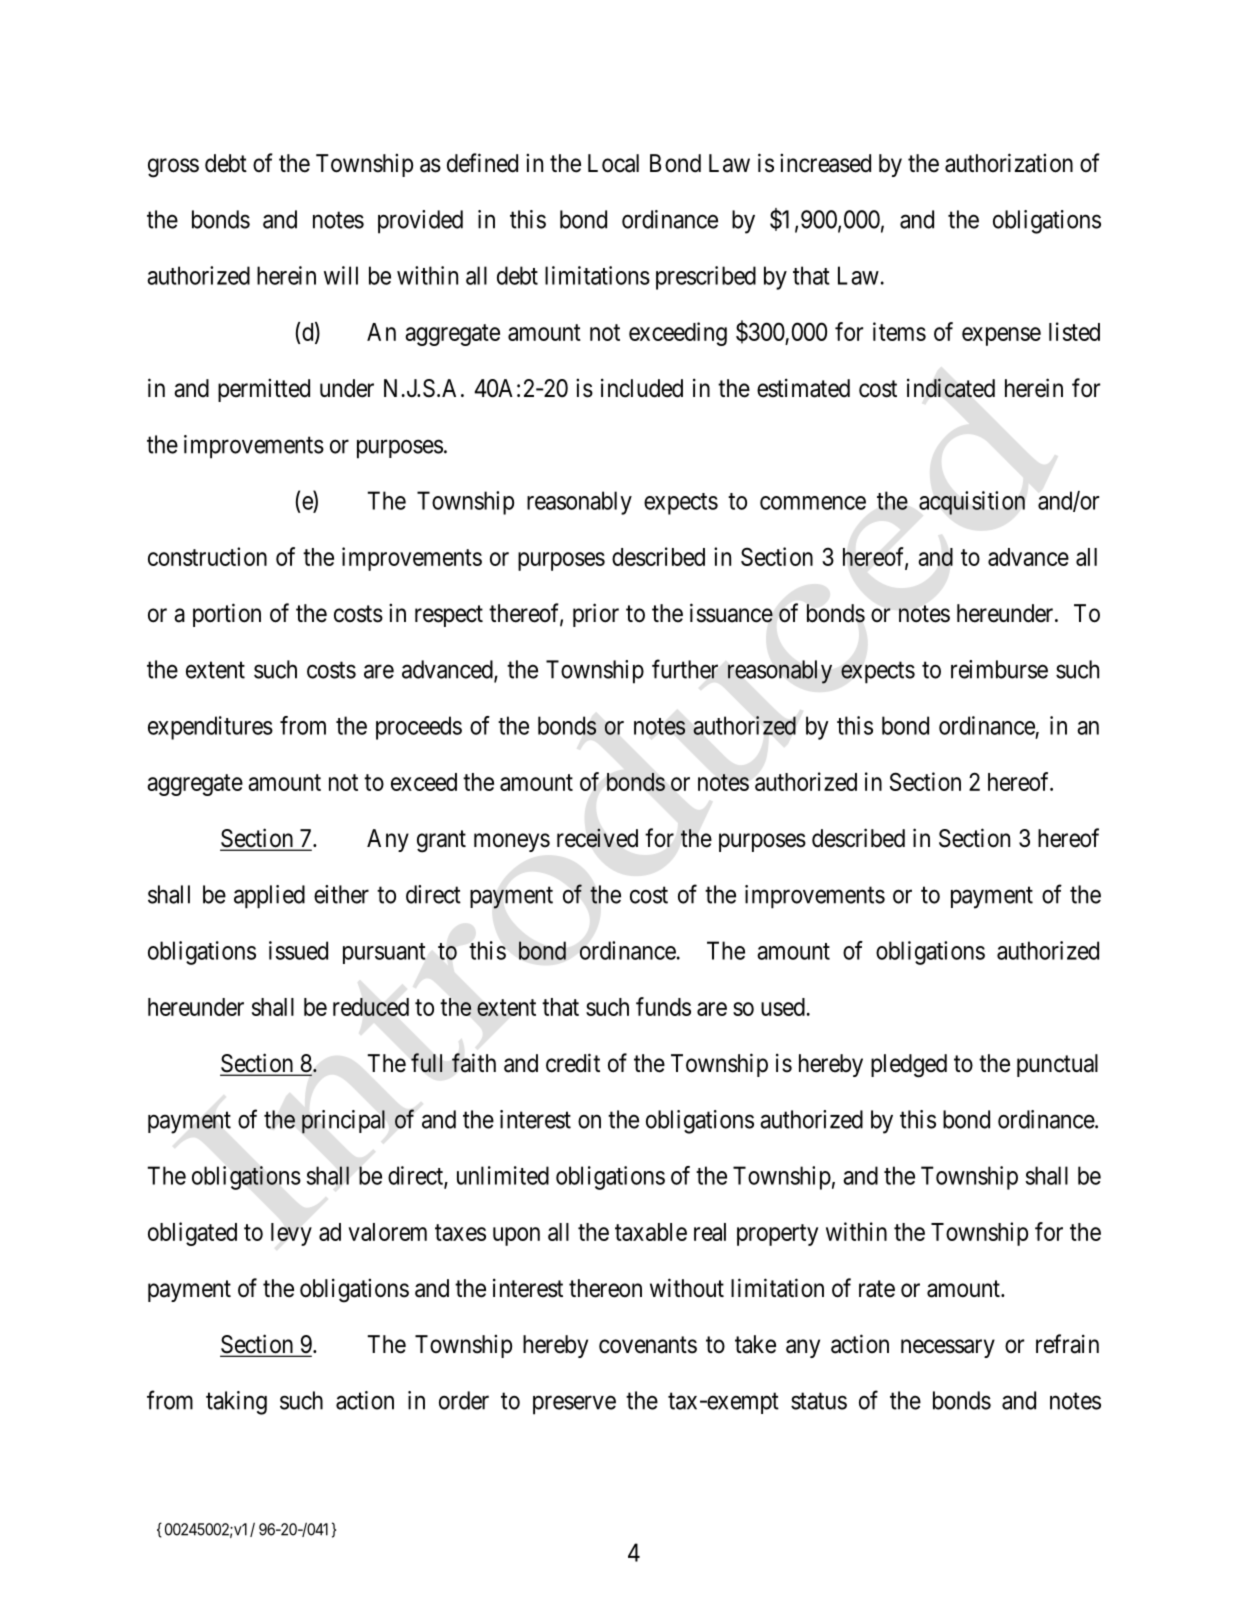 The width and height of the image is (1247, 1614). What do you see at coordinates (1009, 163) in the image?
I see `authorization` at bounding box center [1009, 163].
